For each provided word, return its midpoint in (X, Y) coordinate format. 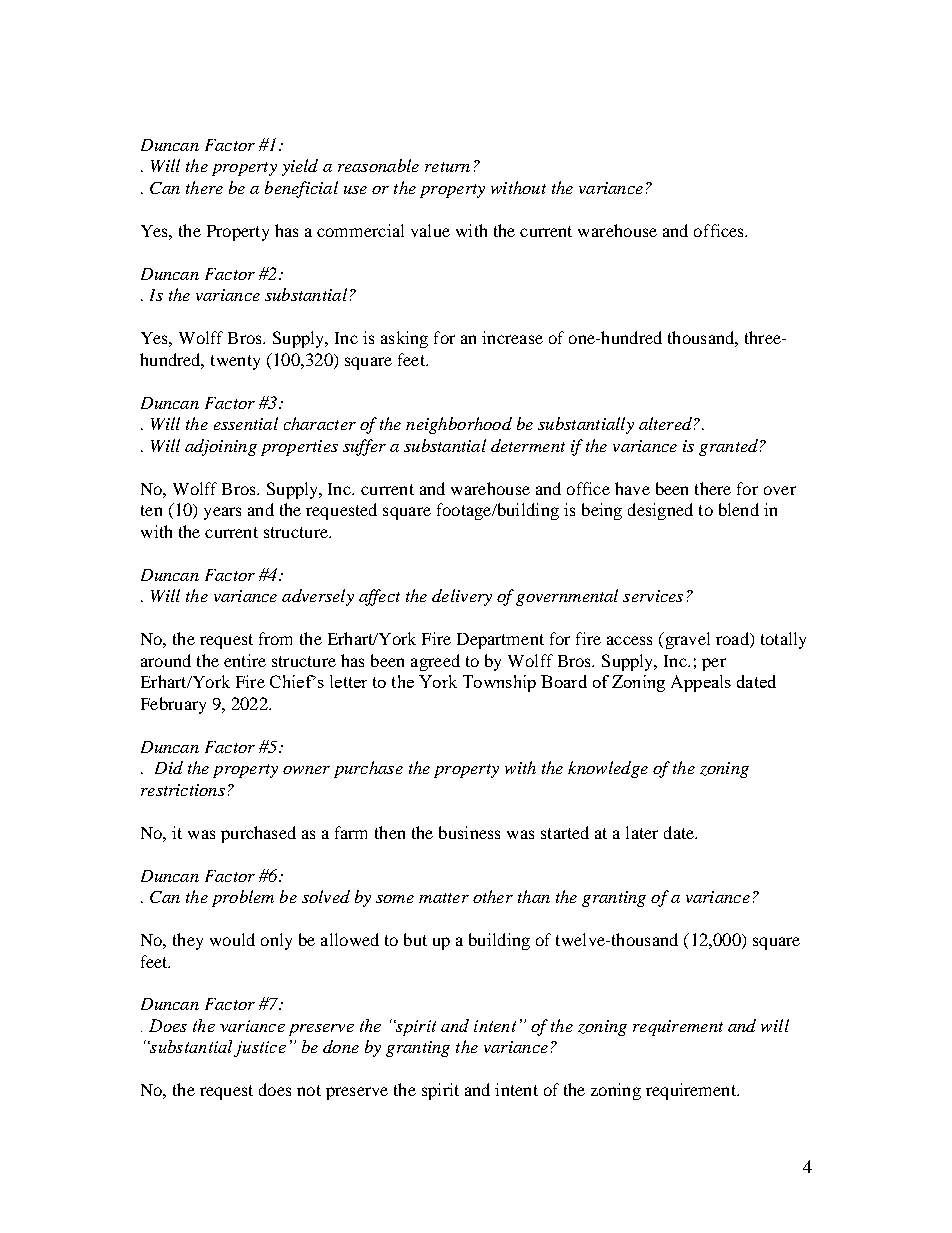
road (733, 640)
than (534, 896)
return (447, 167)
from (275, 638)
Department (500, 641)
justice (260, 1049)
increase (512, 337)
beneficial (301, 189)
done (341, 1046)
